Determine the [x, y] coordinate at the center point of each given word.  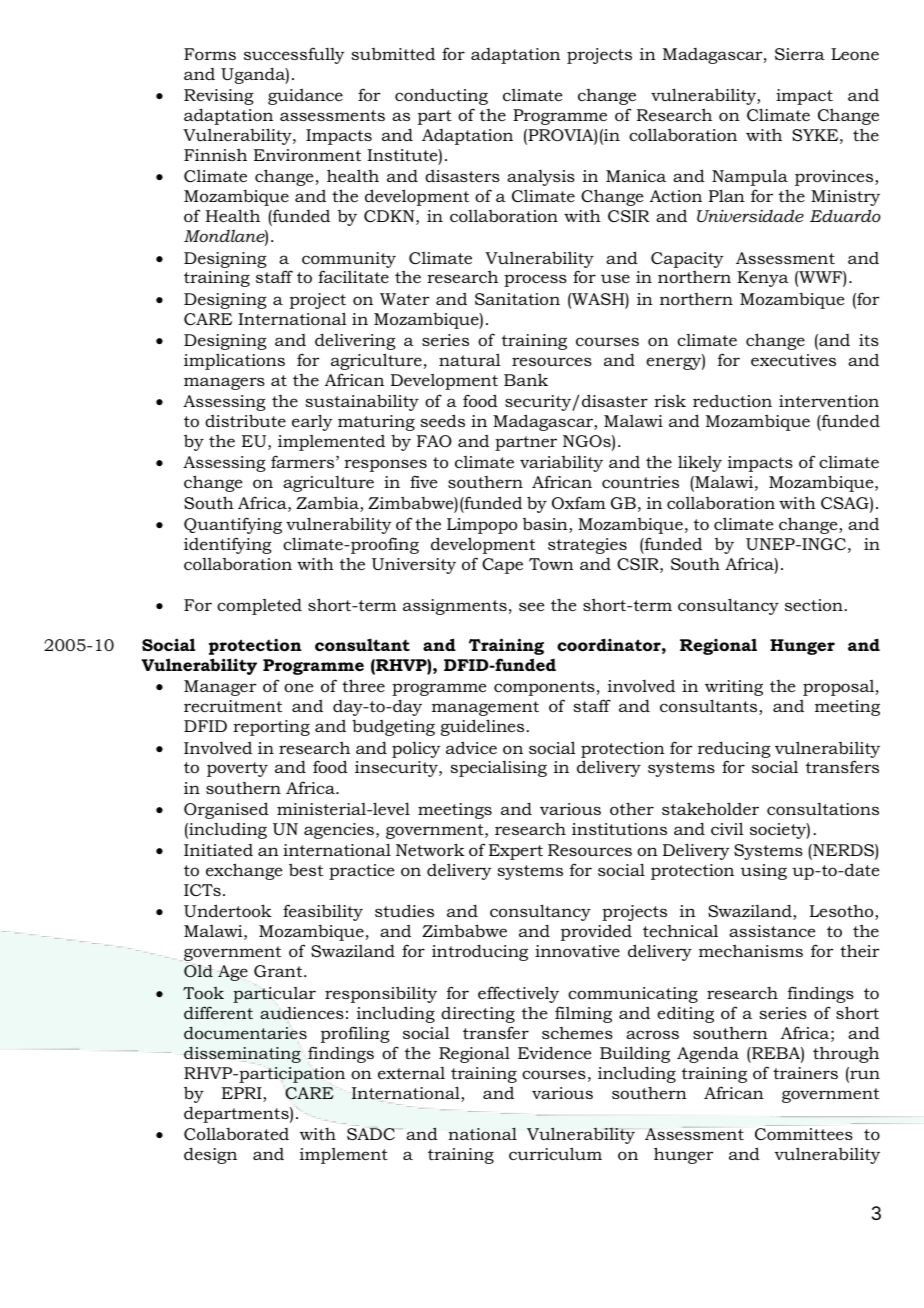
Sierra [800, 54]
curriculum [555, 1153]
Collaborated [236, 1134]
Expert [516, 852]
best [306, 869]
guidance [305, 97]
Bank [526, 379]
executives [793, 360]
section [814, 605]
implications [234, 361]
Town [551, 564]
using [763, 872]
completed [259, 606]
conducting [441, 97]
